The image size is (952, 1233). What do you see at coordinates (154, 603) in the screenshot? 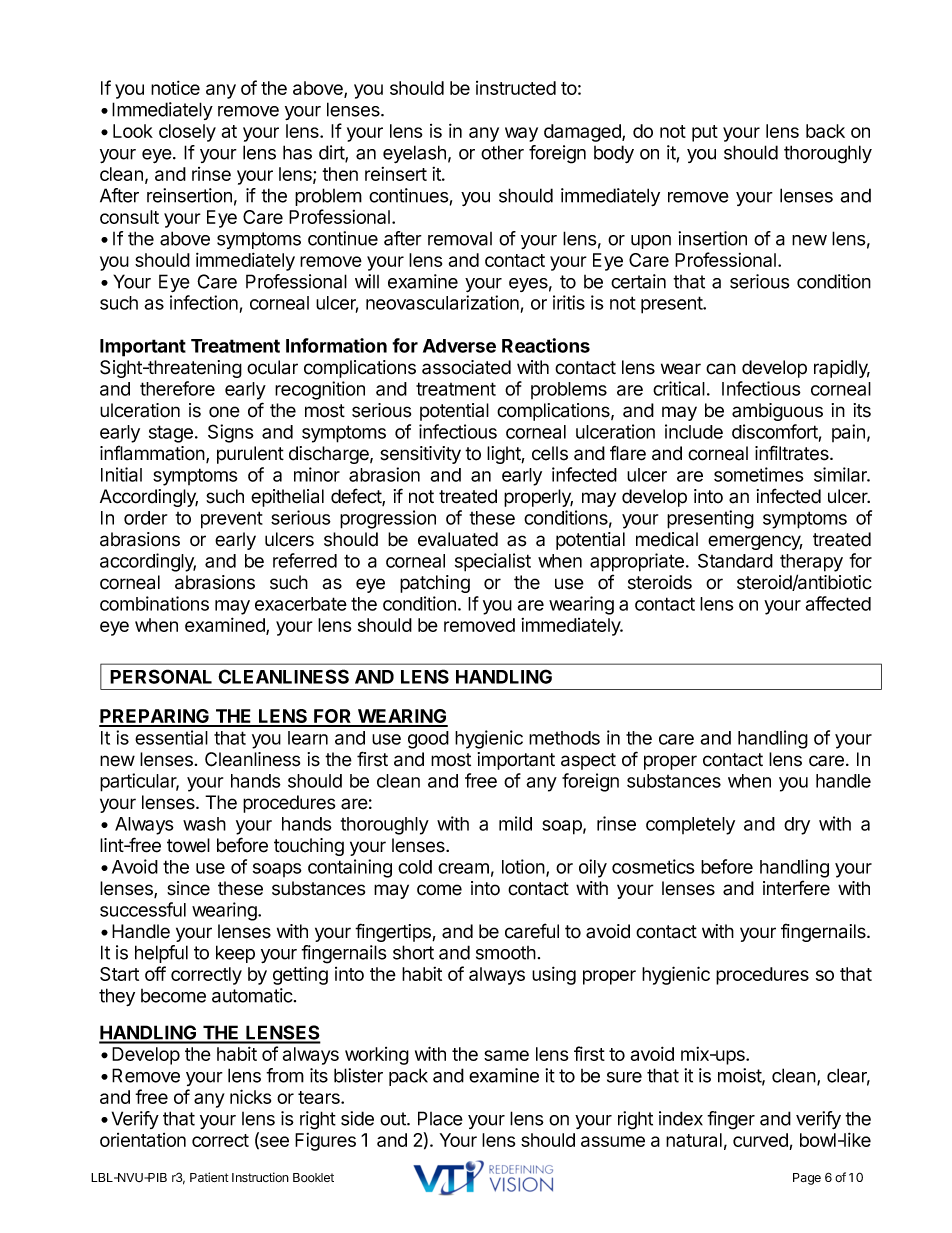
I see `combinations` at bounding box center [154, 603].
